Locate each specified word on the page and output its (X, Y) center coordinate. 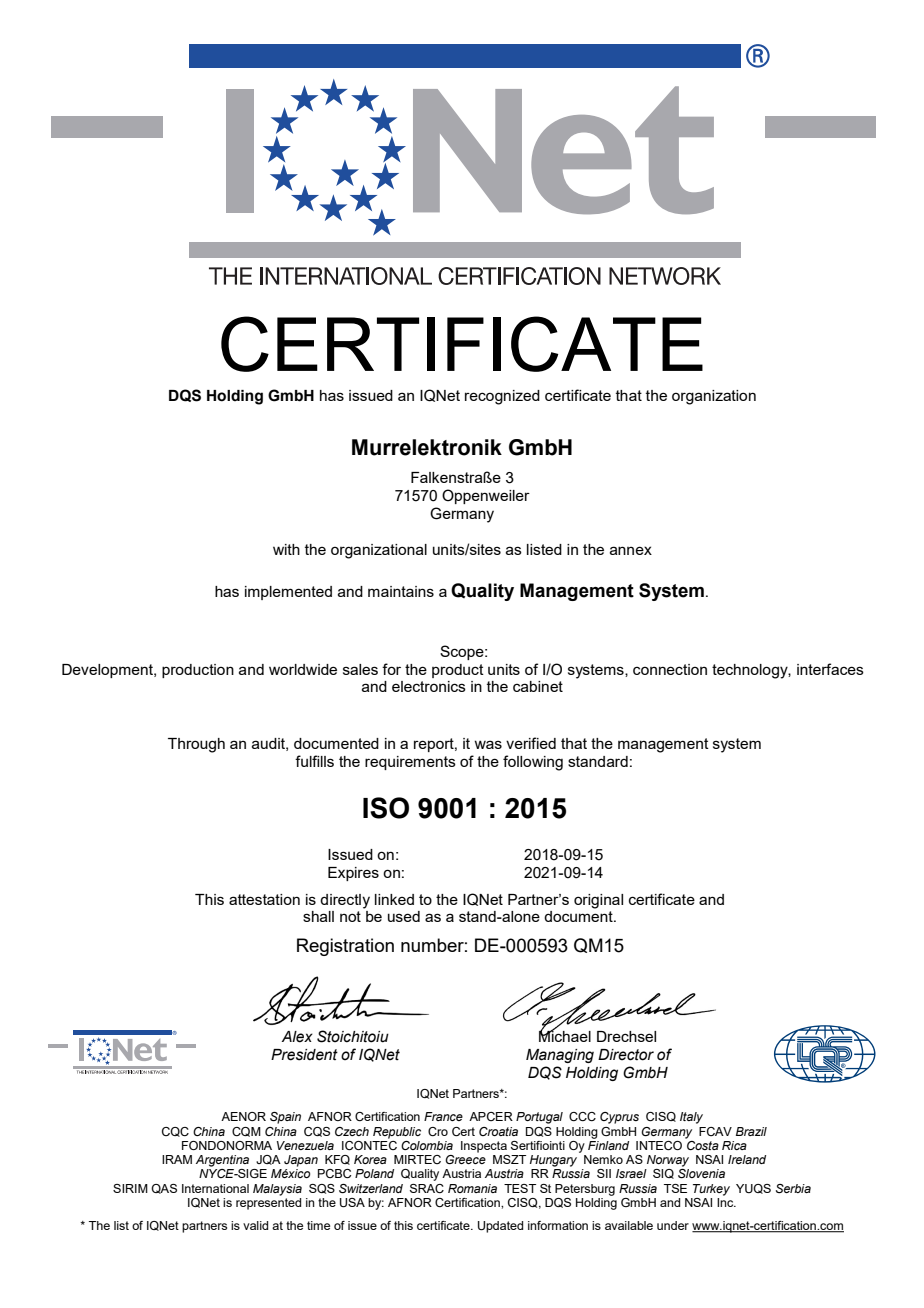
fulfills (314, 761)
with (286, 549)
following (533, 763)
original (598, 901)
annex (631, 550)
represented (268, 1204)
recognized (502, 397)
